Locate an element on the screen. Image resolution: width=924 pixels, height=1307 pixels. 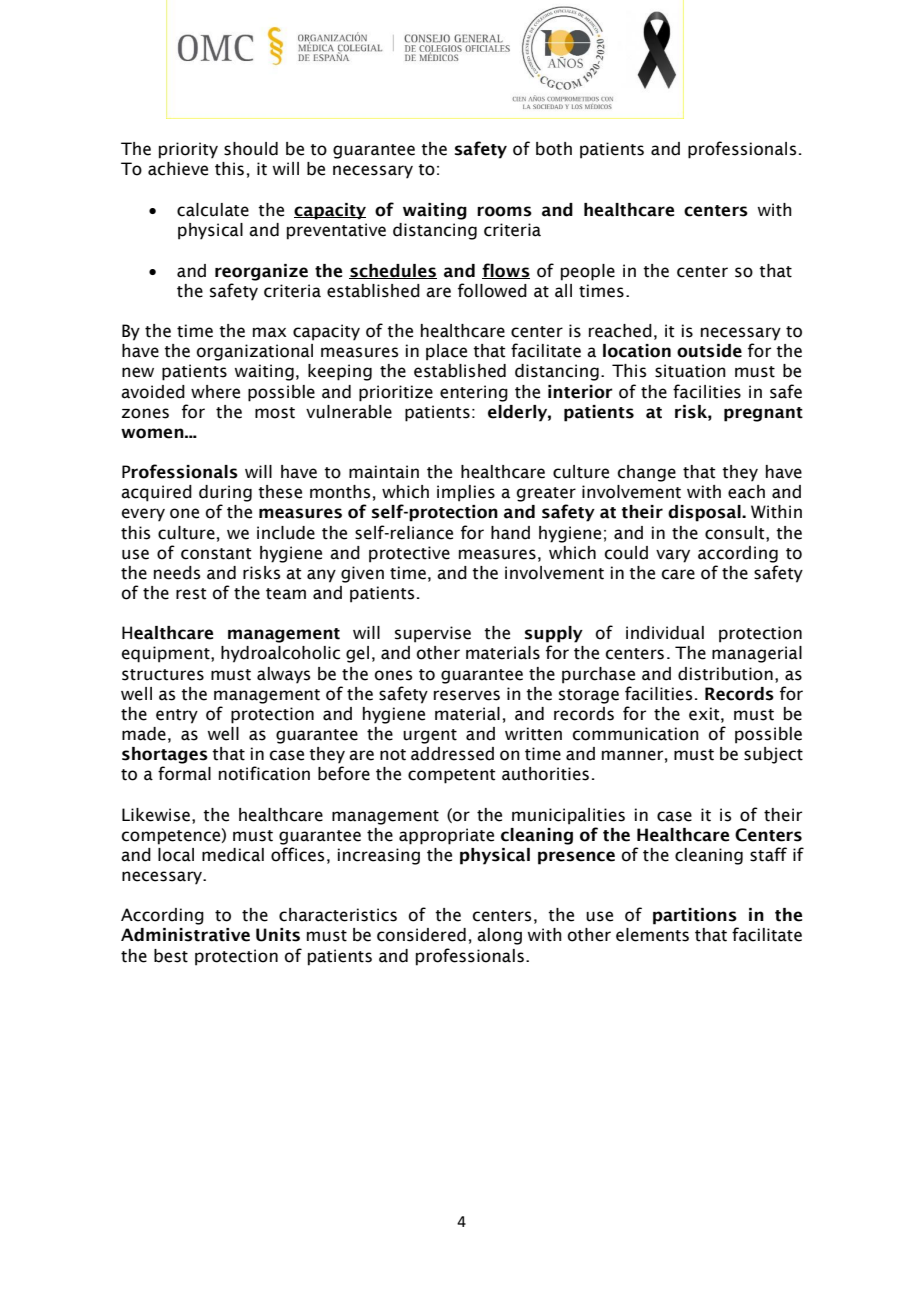
achieve is located at coordinates (178, 169).
